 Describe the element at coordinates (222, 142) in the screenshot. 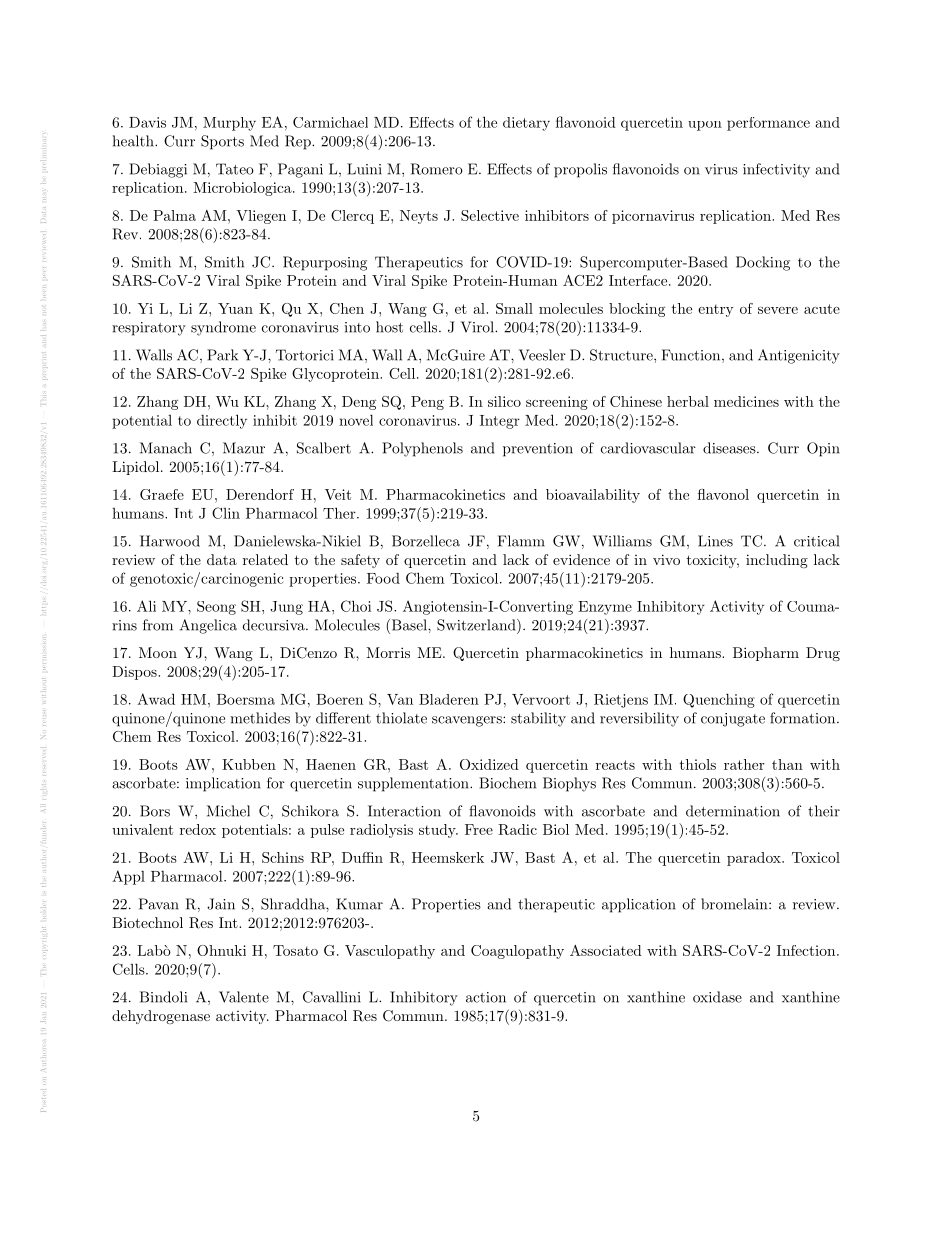

I see `Sports` at that location.
